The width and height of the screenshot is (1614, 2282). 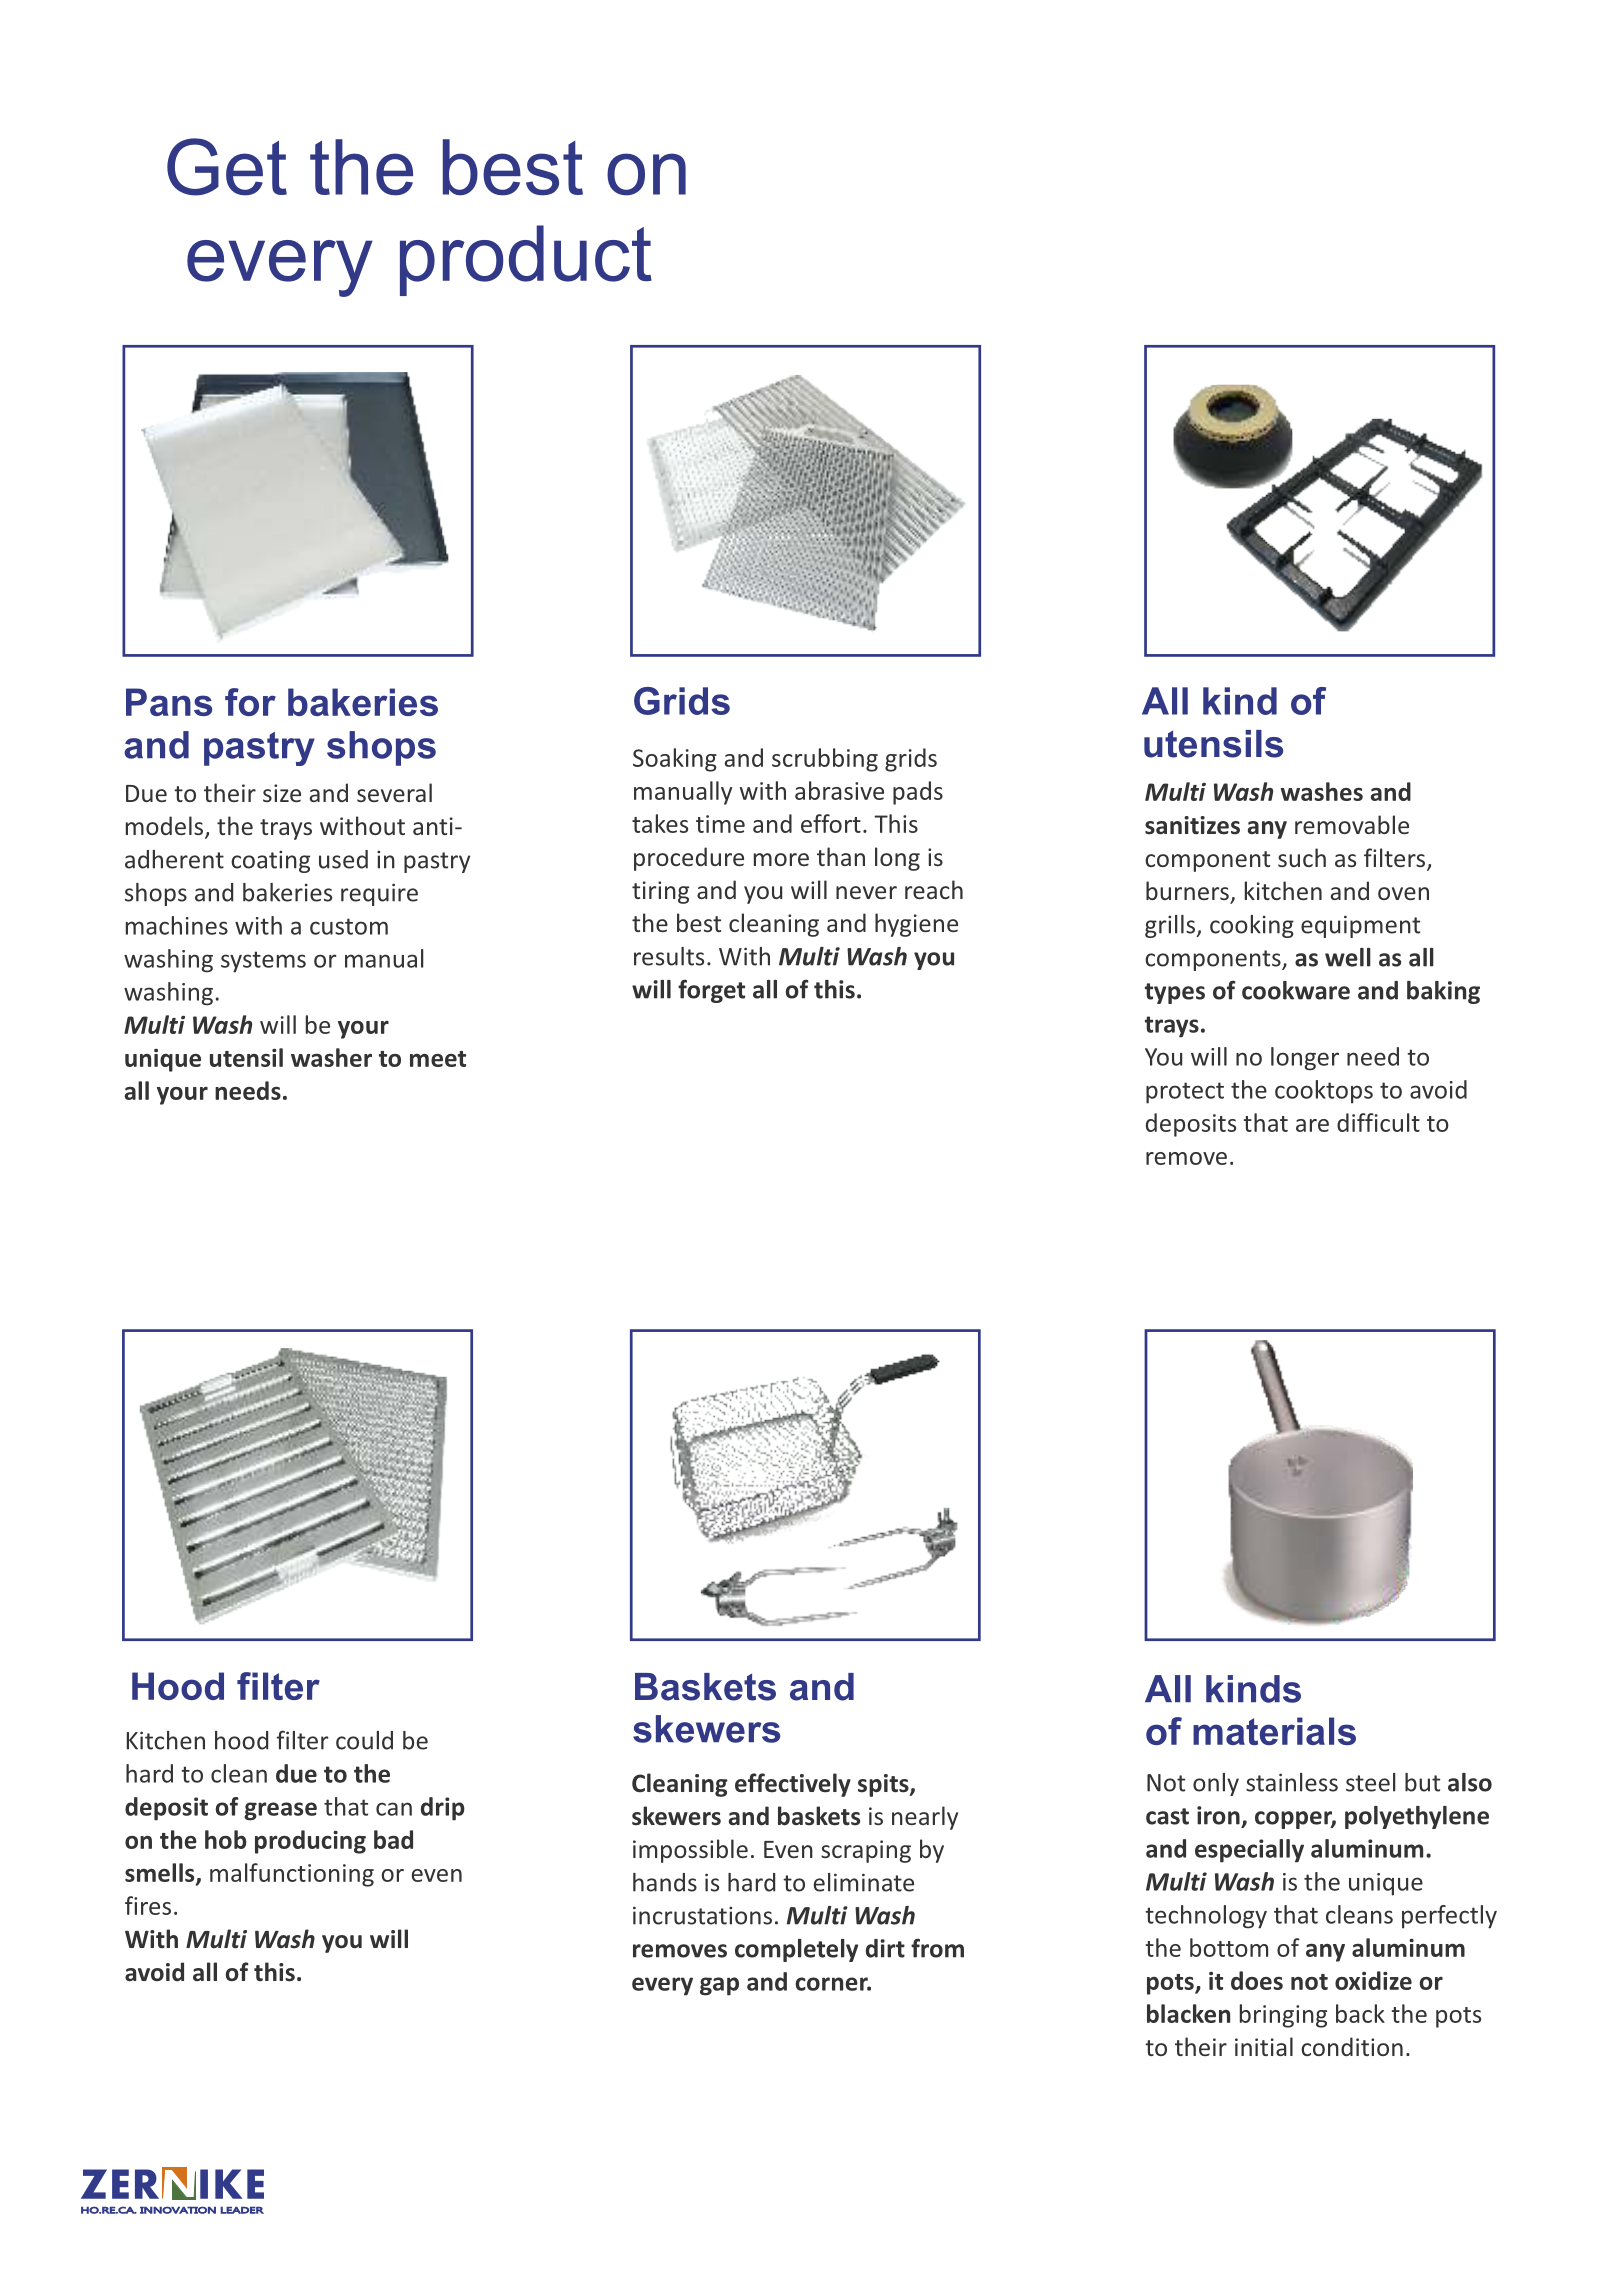 What do you see at coordinates (242, 2210) in the screenshot?
I see `LEADER` at bounding box center [242, 2210].
